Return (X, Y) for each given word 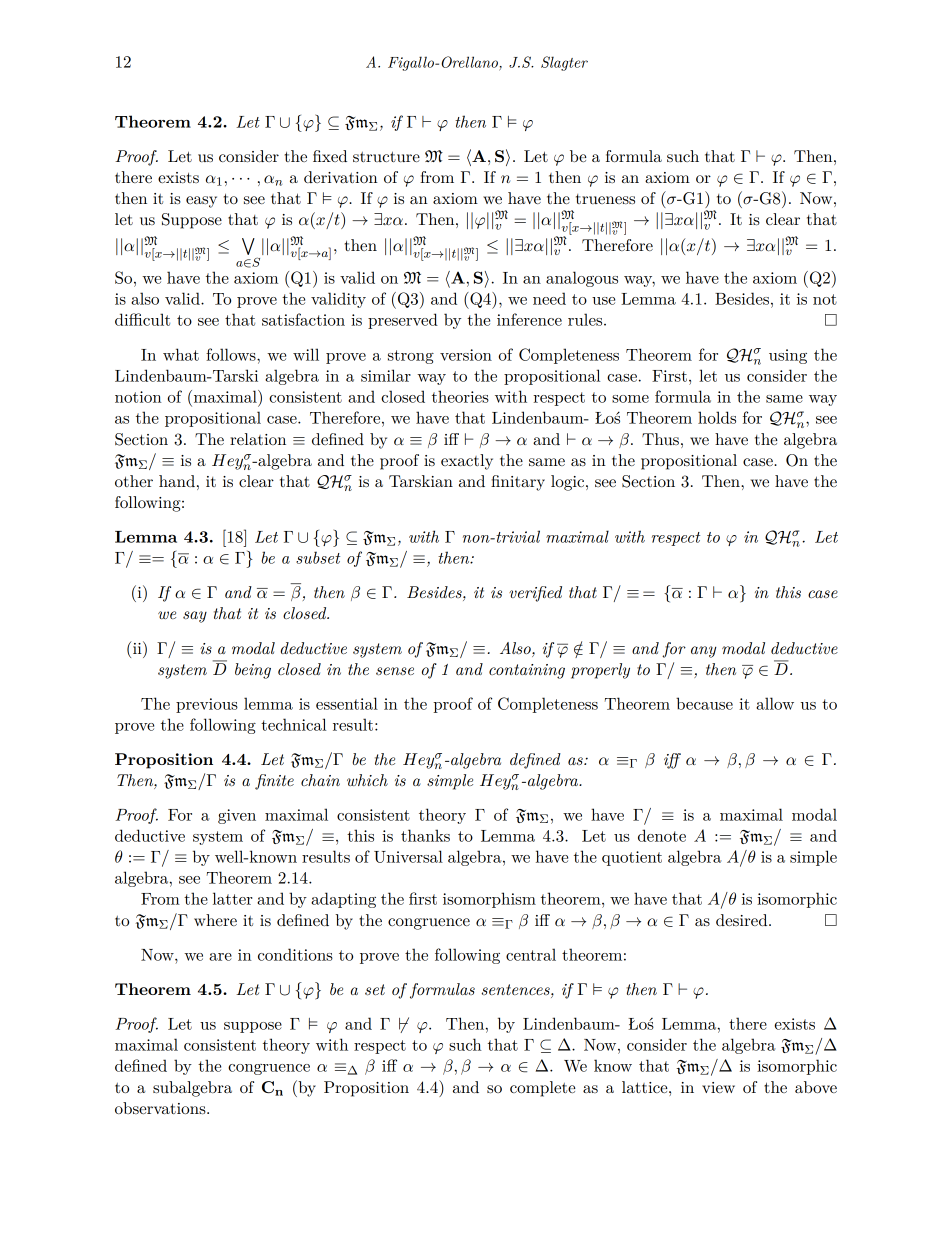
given (237, 816)
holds (717, 417)
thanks (425, 835)
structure (386, 156)
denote (662, 835)
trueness (605, 199)
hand (177, 481)
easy (201, 202)
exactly (467, 462)
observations (161, 1108)
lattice (646, 1087)
